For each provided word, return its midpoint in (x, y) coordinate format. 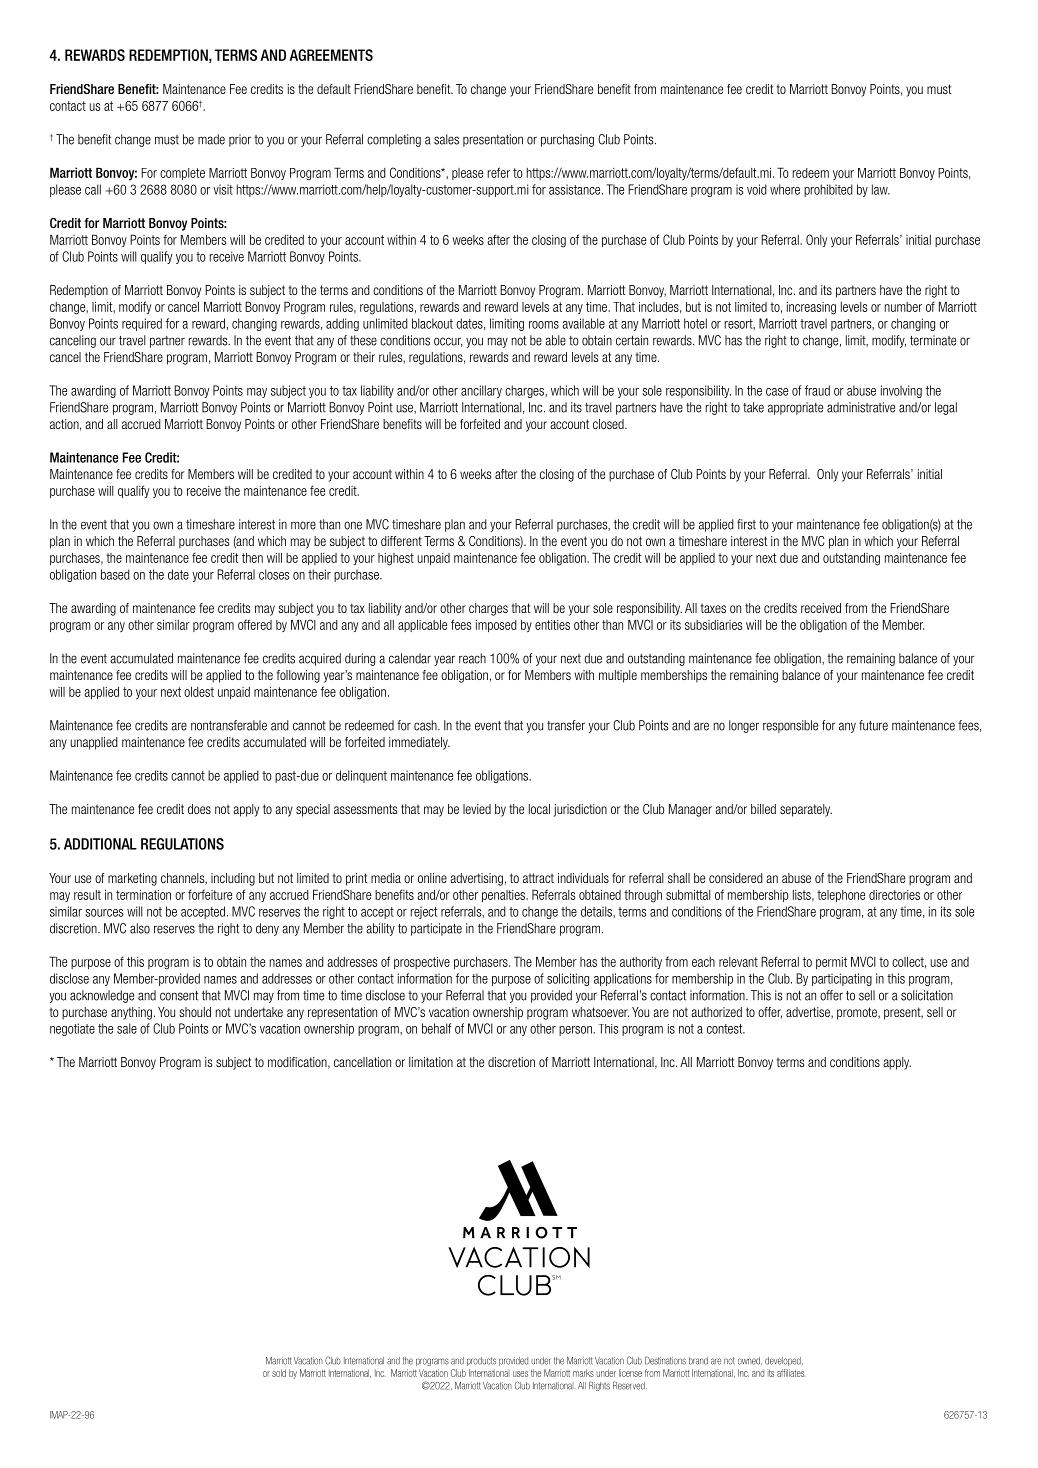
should (195, 1012)
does (199, 809)
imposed (496, 626)
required (142, 324)
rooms (544, 325)
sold (279, 1373)
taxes (713, 608)
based (115, 574)
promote (858, 1013)
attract (538, 878)
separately (806, 810)
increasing (811, 308)
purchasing (567, 140)
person (576, 1031)
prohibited (828, 190)
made (211, 139)
